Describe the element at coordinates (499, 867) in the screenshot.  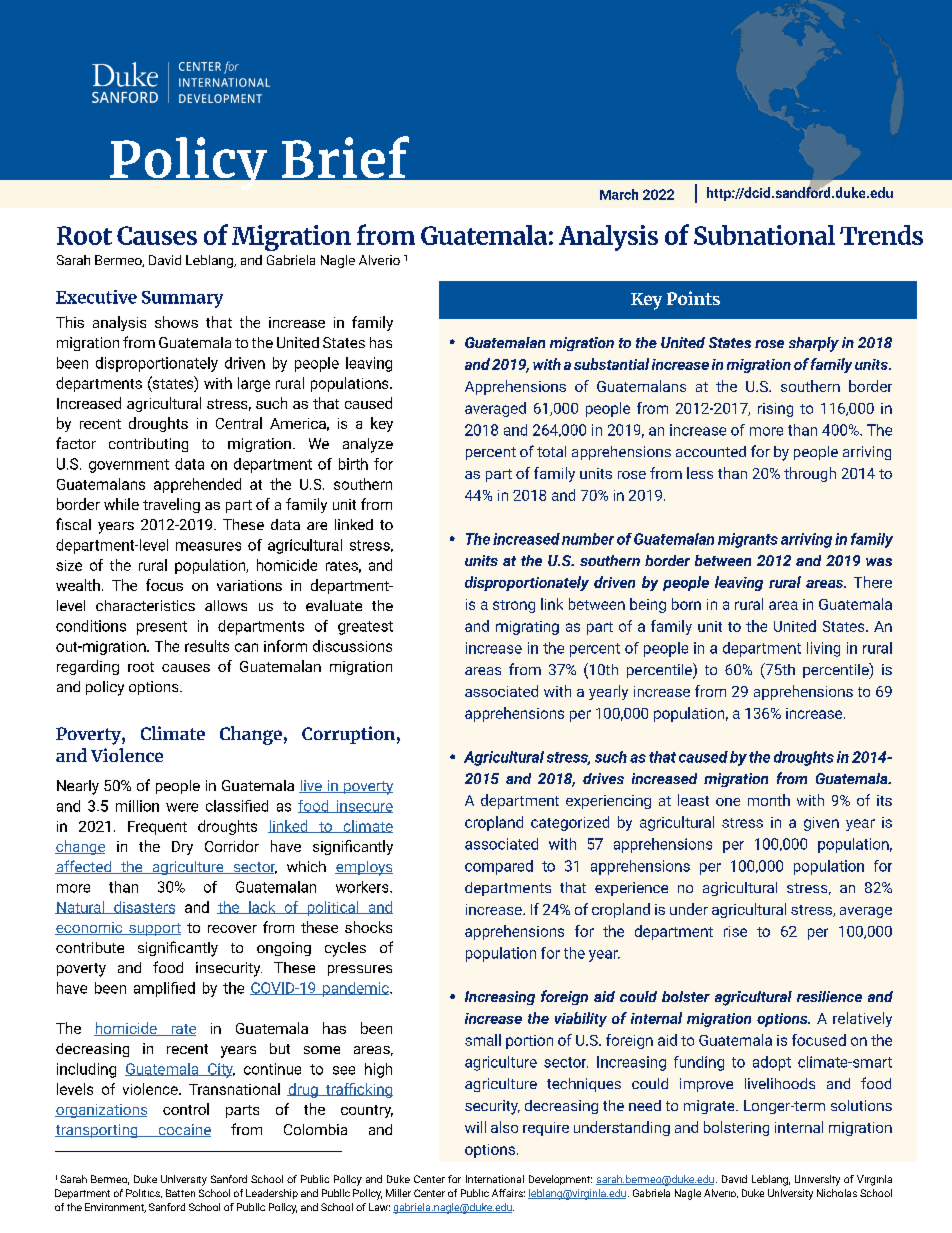
I see `compared` at that location.
